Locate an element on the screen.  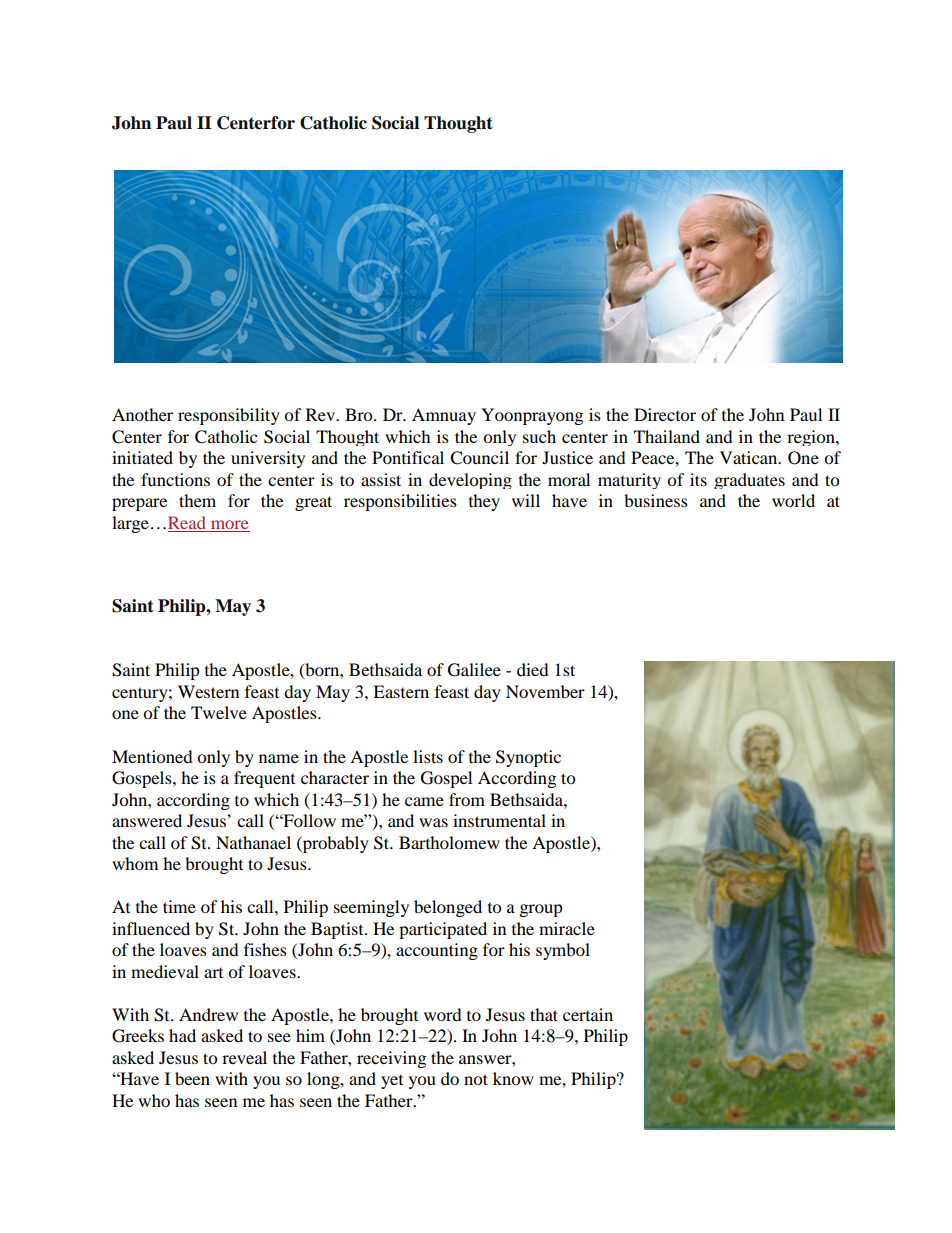
Council is located at coordinates (479, 458).
